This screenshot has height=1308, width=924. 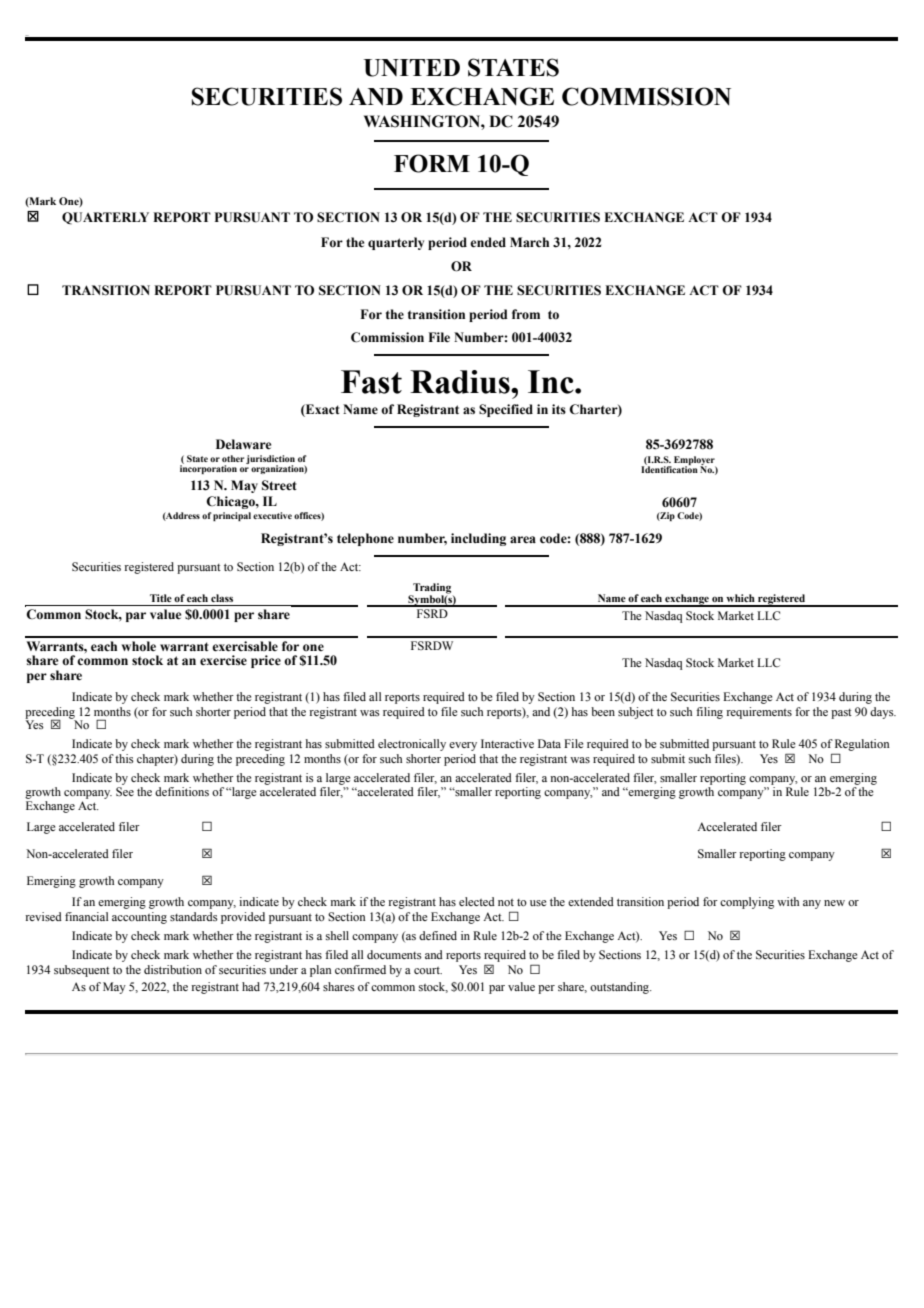 I want to click on distribution, so click(x=173, y=969).
